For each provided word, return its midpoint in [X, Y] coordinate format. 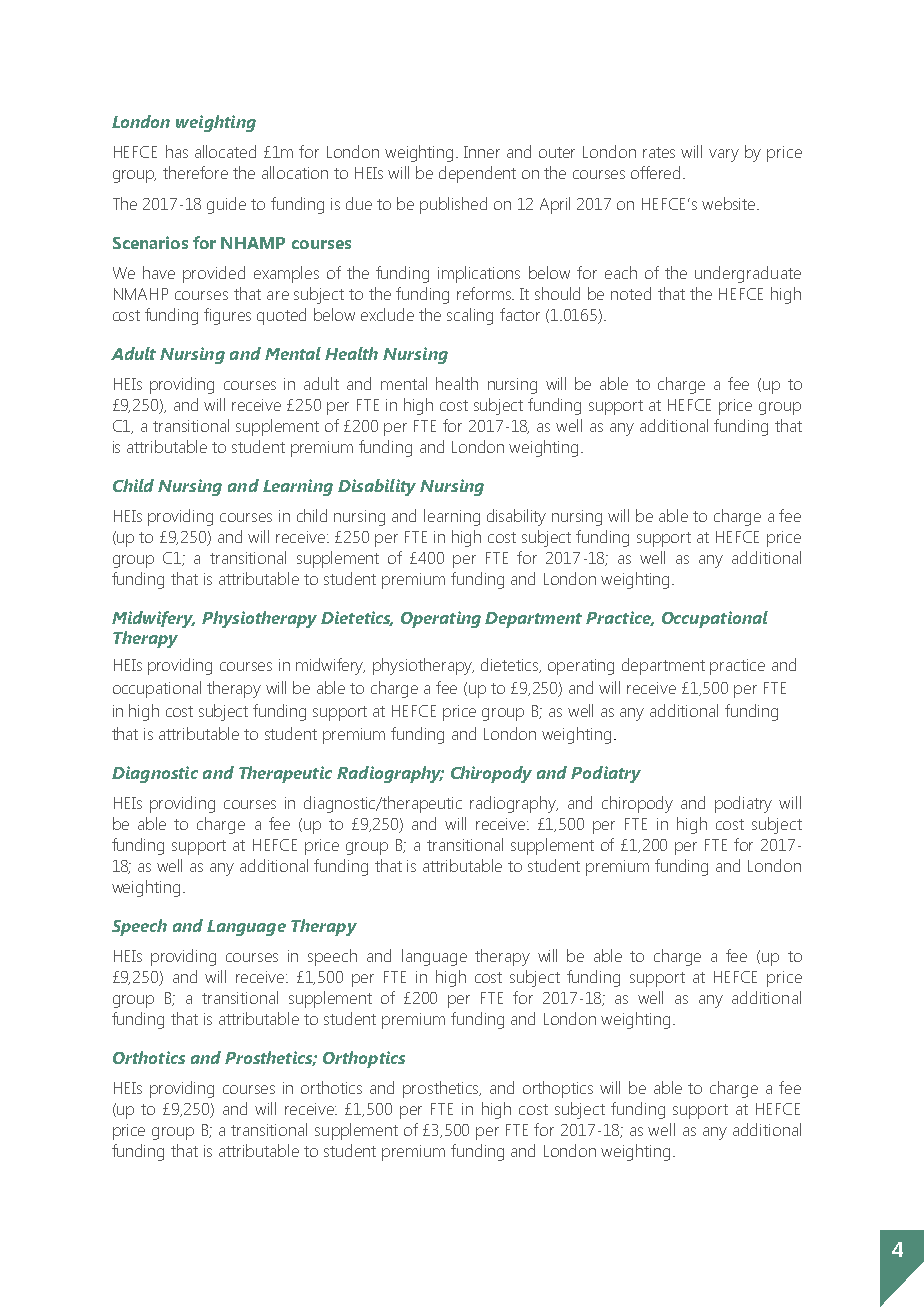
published [453, 205]
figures [227, 316]
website [730, 203]
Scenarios [150, 242]
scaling [470, 316]
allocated [225, 151]
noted [631, 293]
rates [659, 152]
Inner [482, 152]
